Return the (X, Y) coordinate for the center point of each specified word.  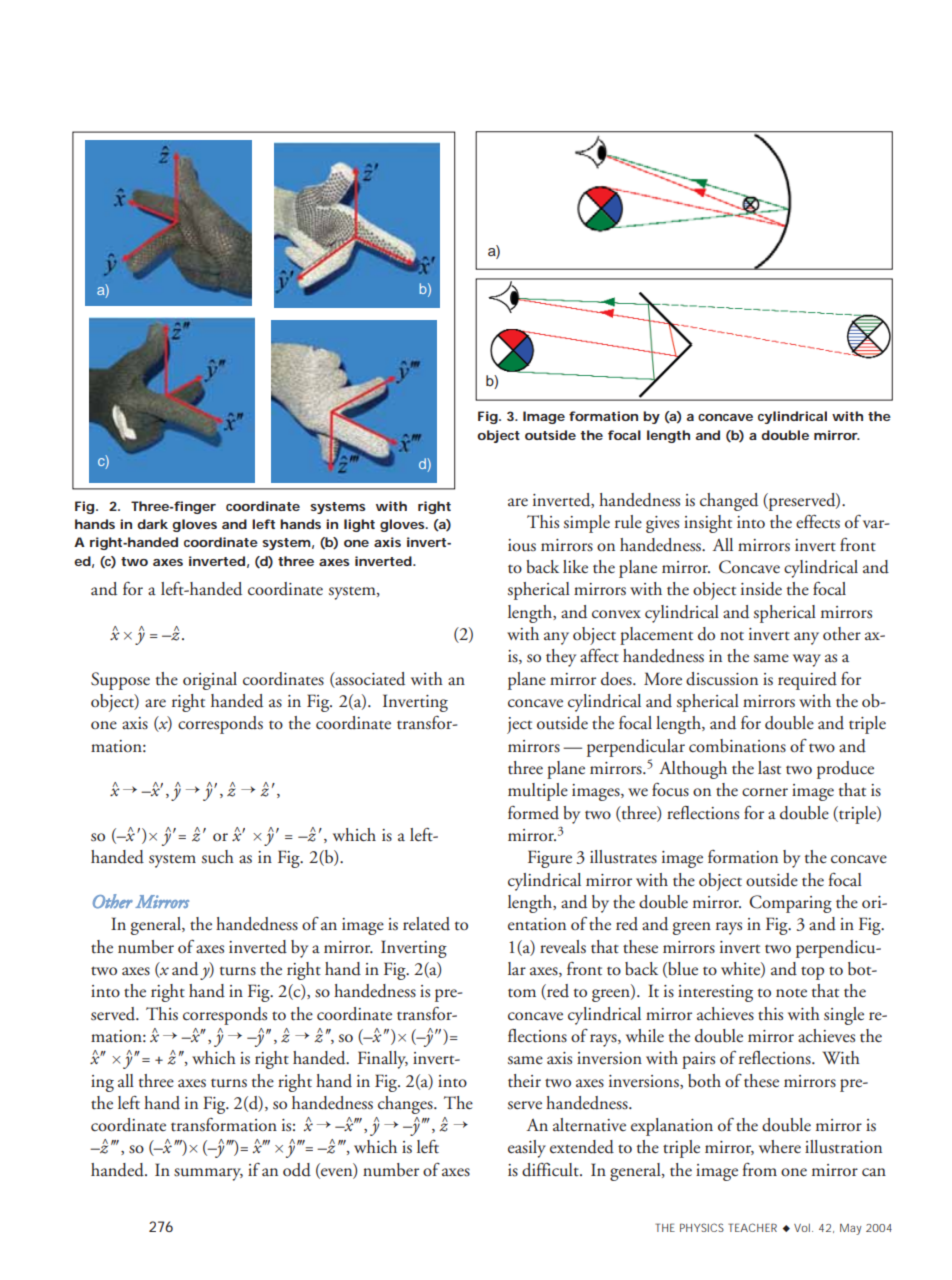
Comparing (790, 904)
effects (818, 521)
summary (208, 1174)
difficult (551, 1170)
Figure (550, 859)
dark (152, 524)
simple (587, 524)
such (218, 857)
